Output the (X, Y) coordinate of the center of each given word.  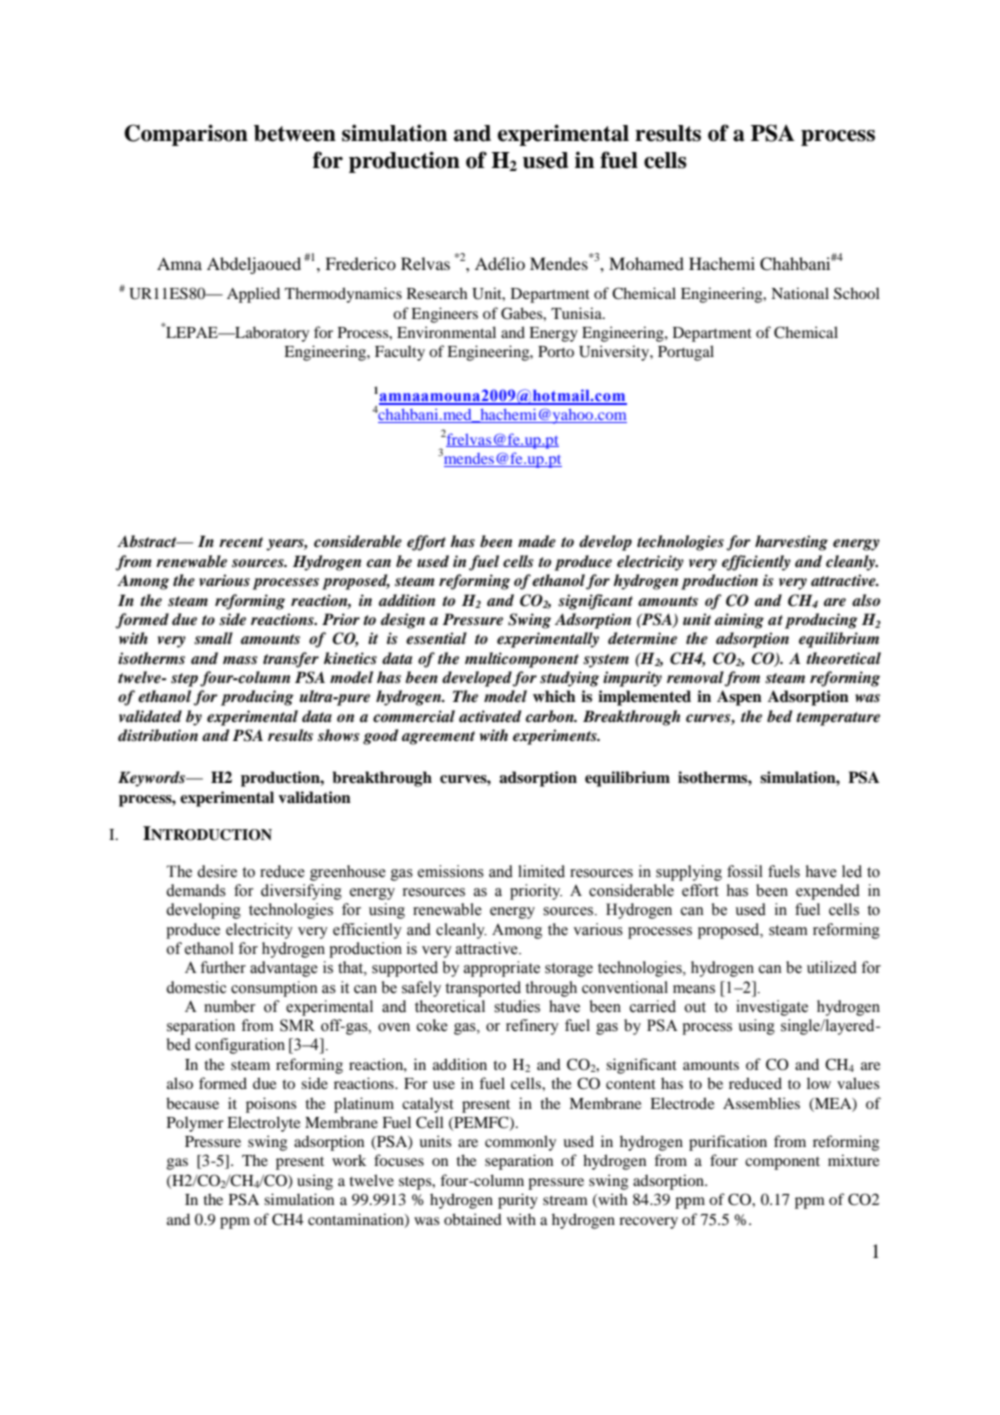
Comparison (186, 135)
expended (828, 892)
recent (241, 542)
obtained (473, 1219)
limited (541, 871)
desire (217, 871)
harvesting (791, 543)
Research (437, 293)
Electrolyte (264, 1124)
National (800, 293)
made (537, 541)
